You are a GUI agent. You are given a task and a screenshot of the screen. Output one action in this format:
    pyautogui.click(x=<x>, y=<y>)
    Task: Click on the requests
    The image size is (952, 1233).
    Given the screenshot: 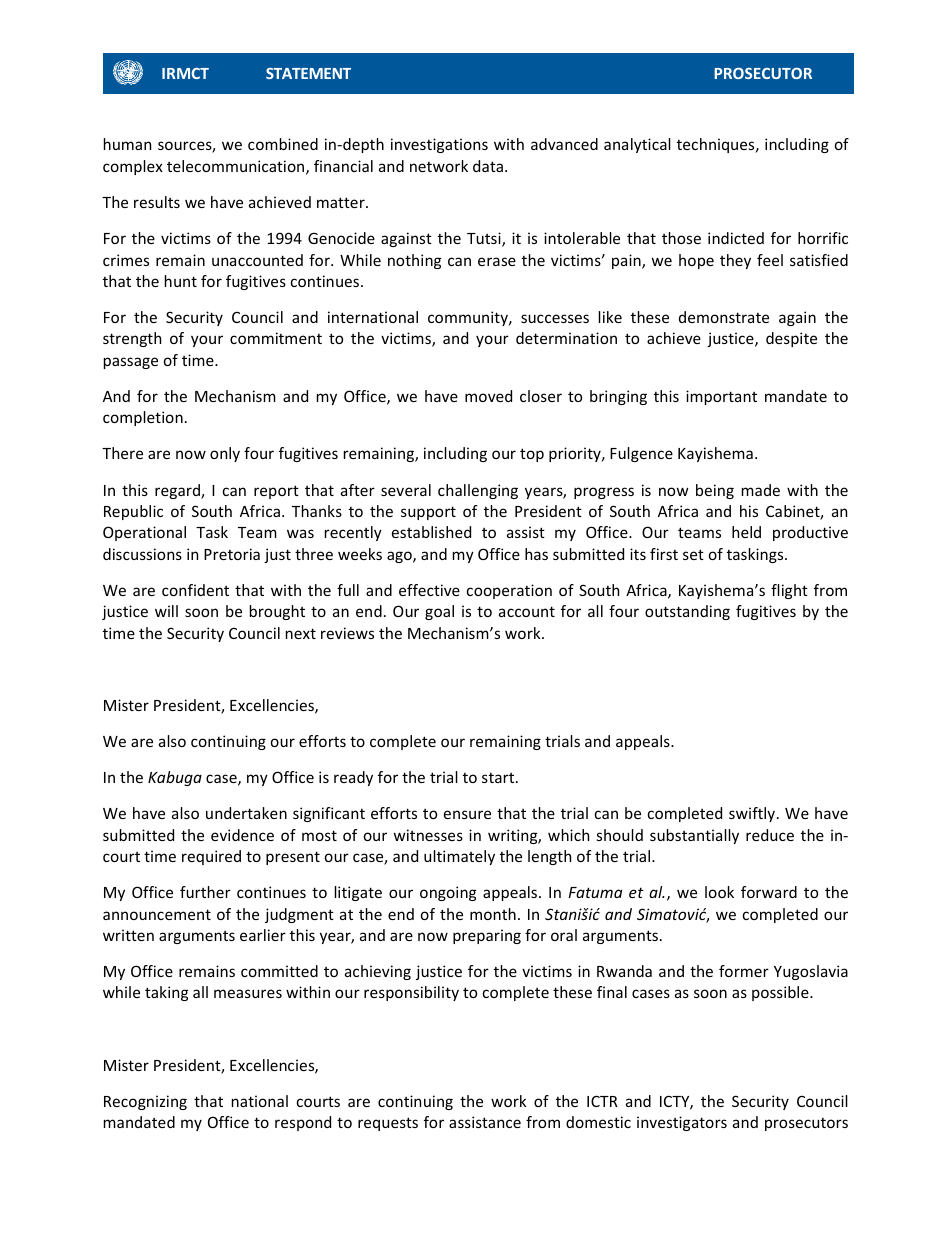 What is the action you would take?
    pyautogui.click(x=388, y=1124)
